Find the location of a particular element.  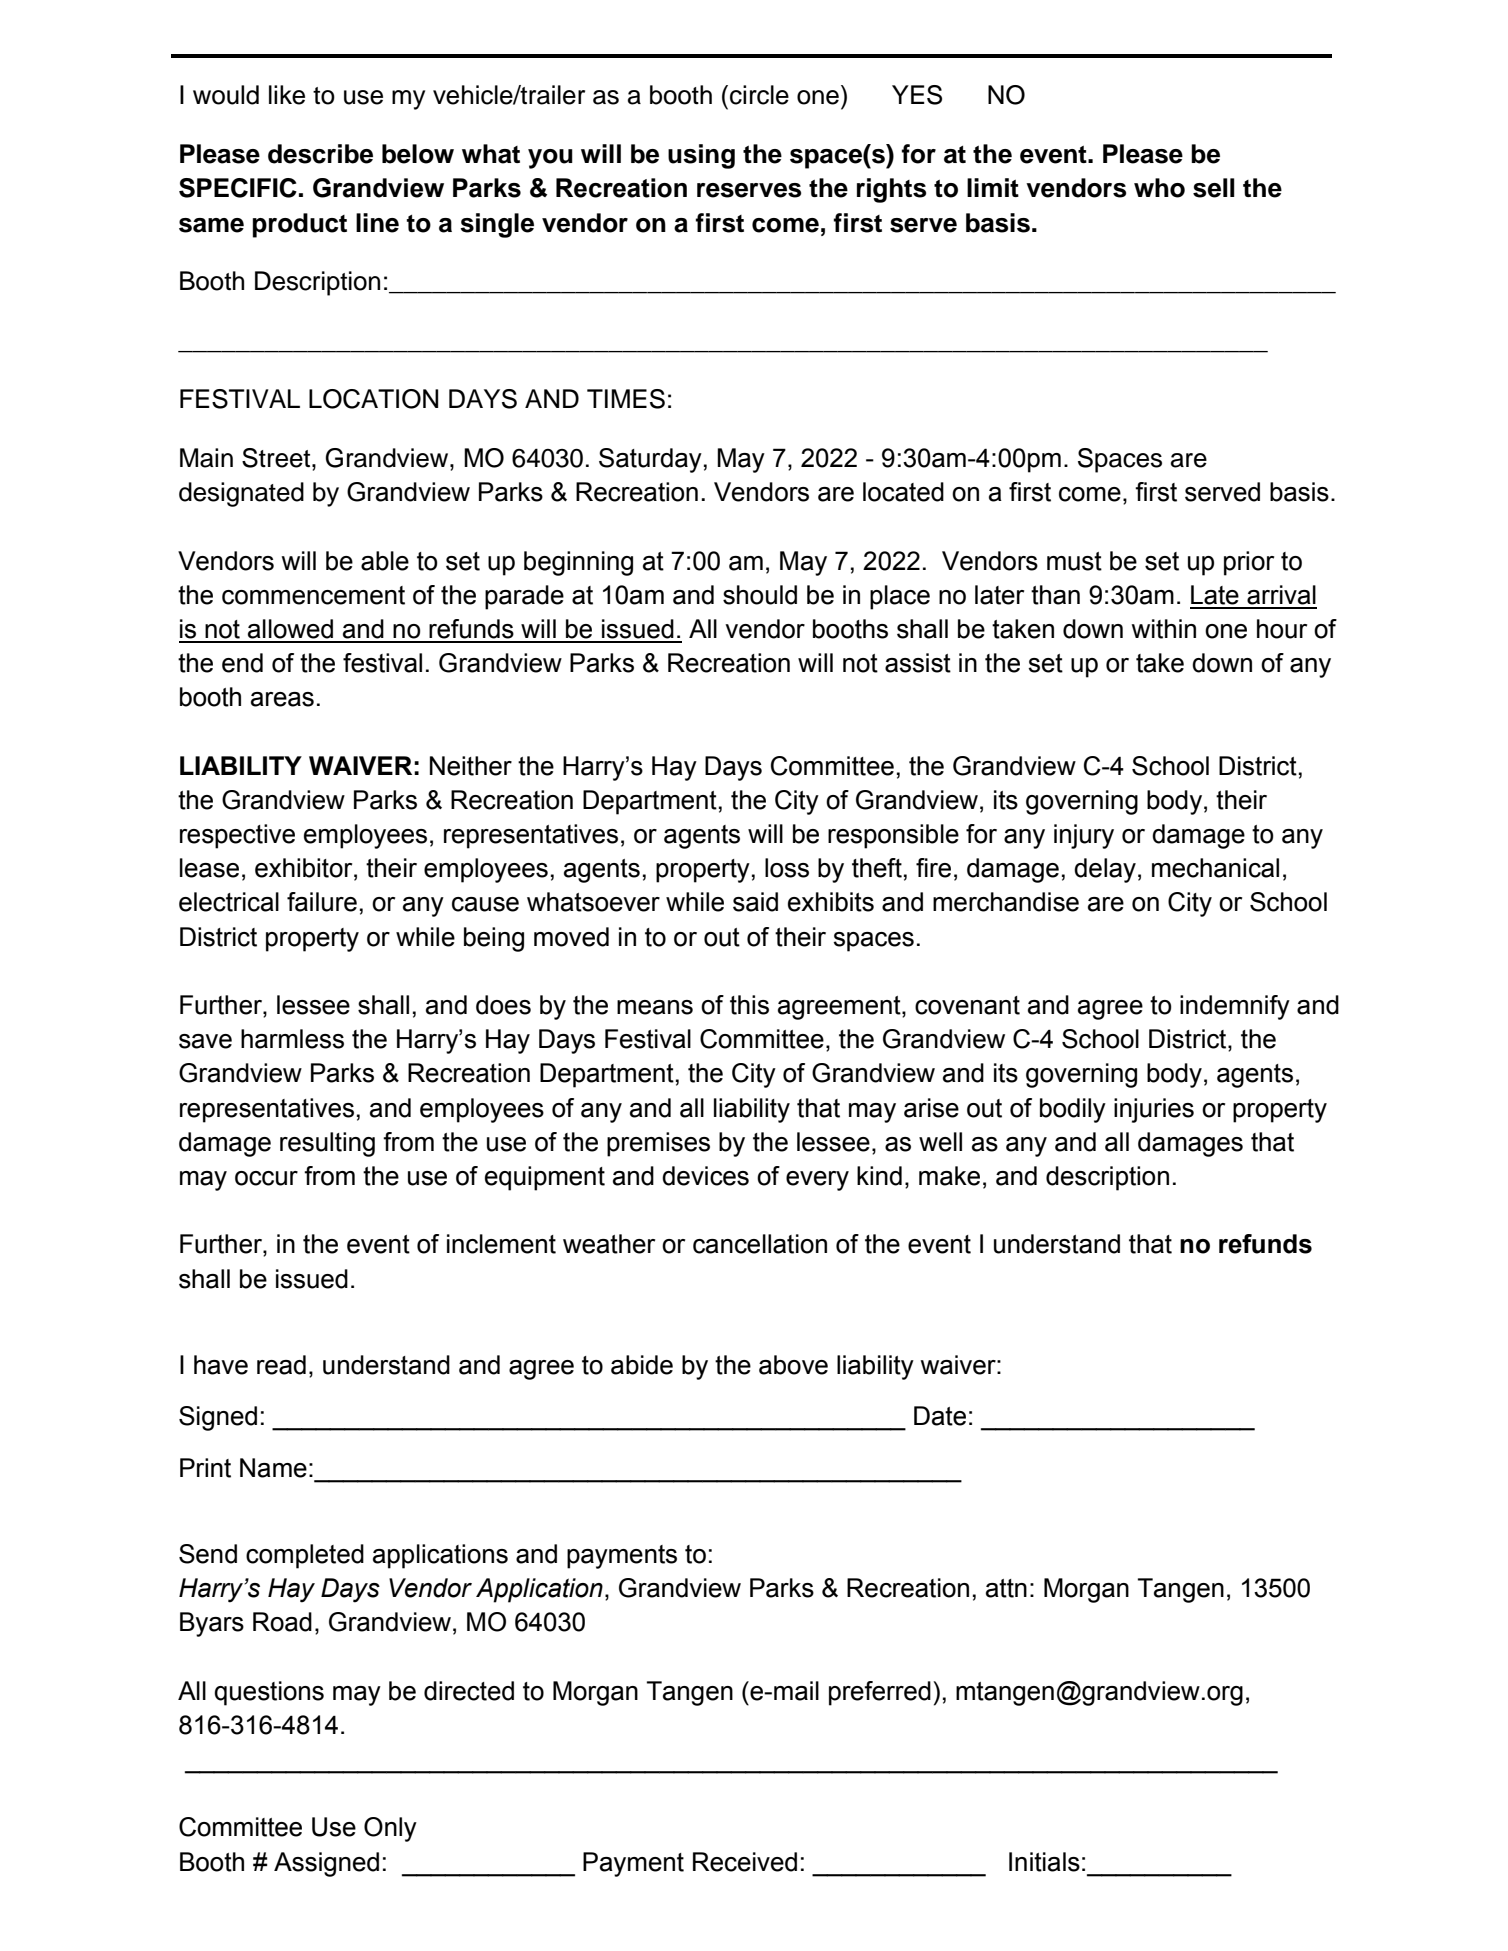

who is located at coordinates (1159, 188).
